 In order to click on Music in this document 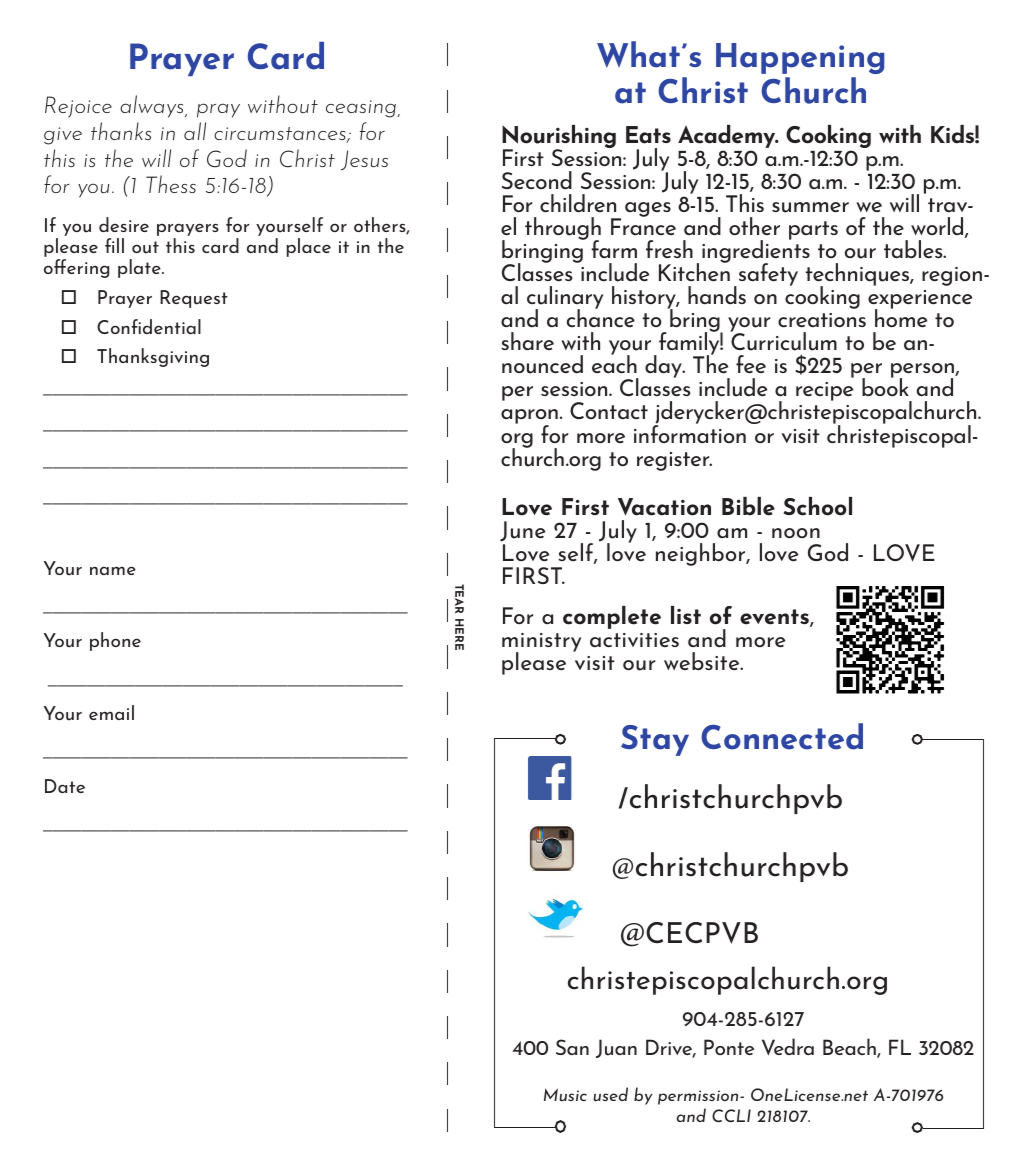, I will do `click(565, 1095)`.
